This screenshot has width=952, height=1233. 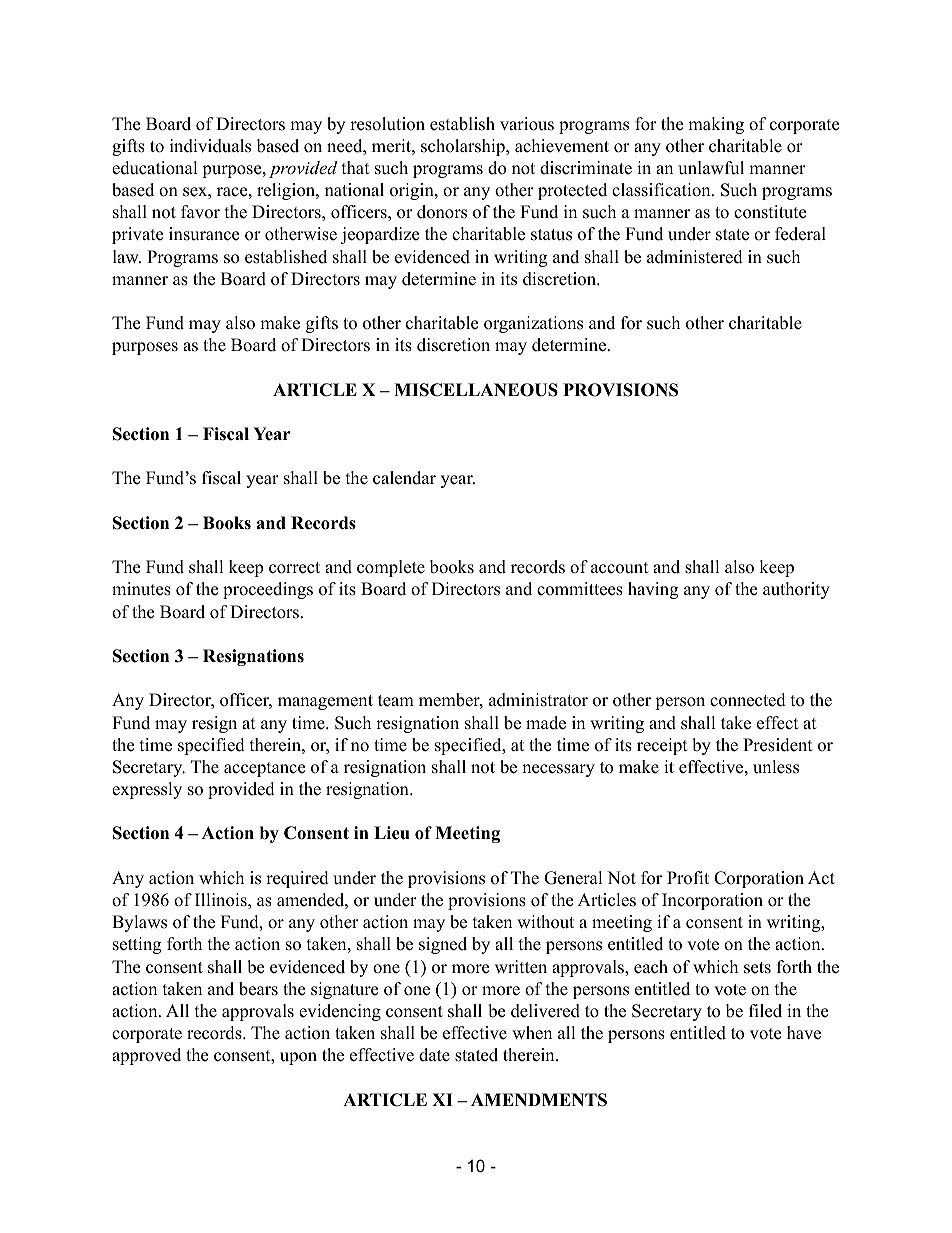 What do you see at coordinates (434, 1055) in the screenshot?
I see `date` at bounding box center [434, 1055].
